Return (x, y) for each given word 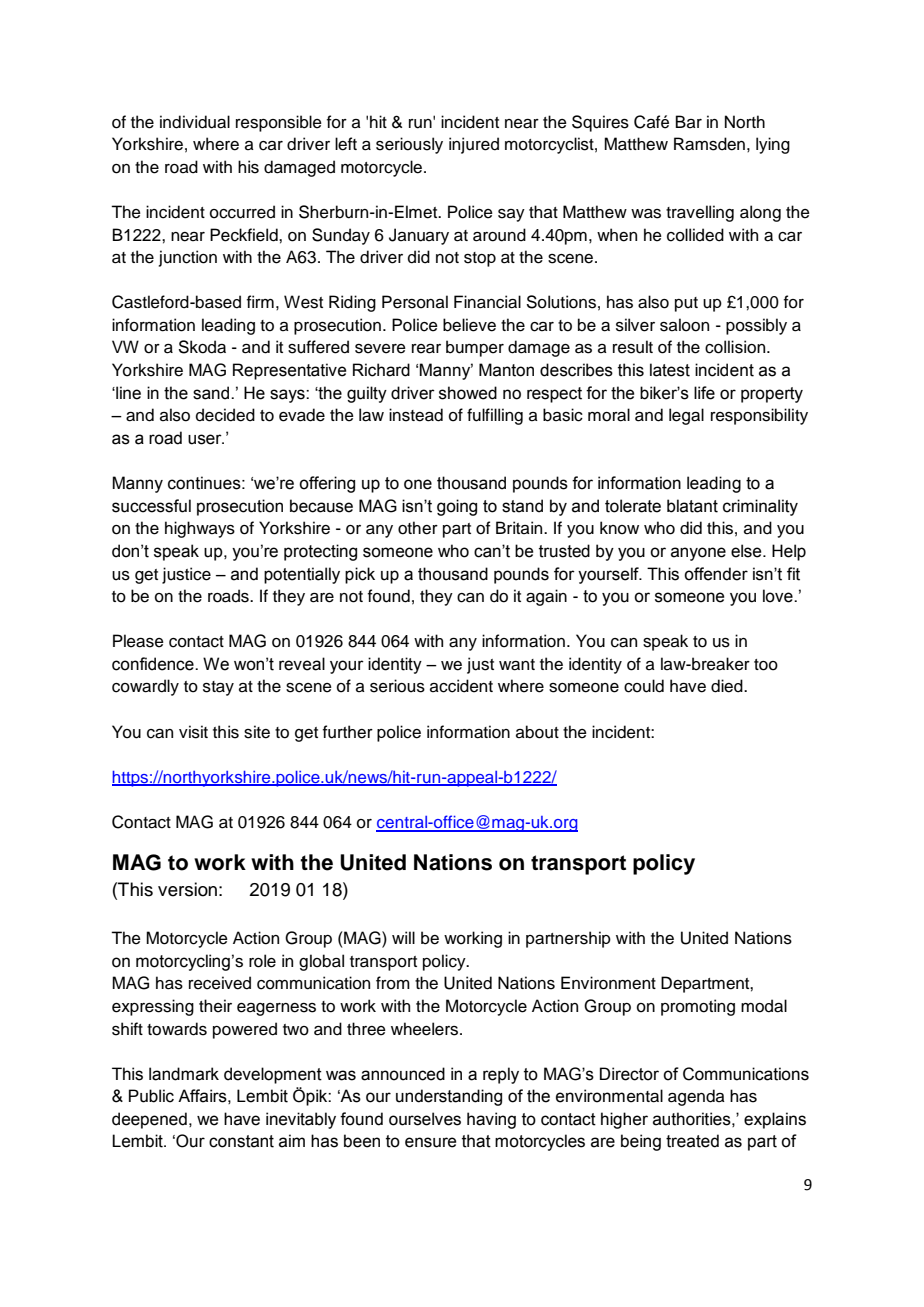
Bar (689, 122)
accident (461, 686)
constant (241, 1141)
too (766, 665)
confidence (154, 664)
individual (195, 122)
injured (474, 145)
